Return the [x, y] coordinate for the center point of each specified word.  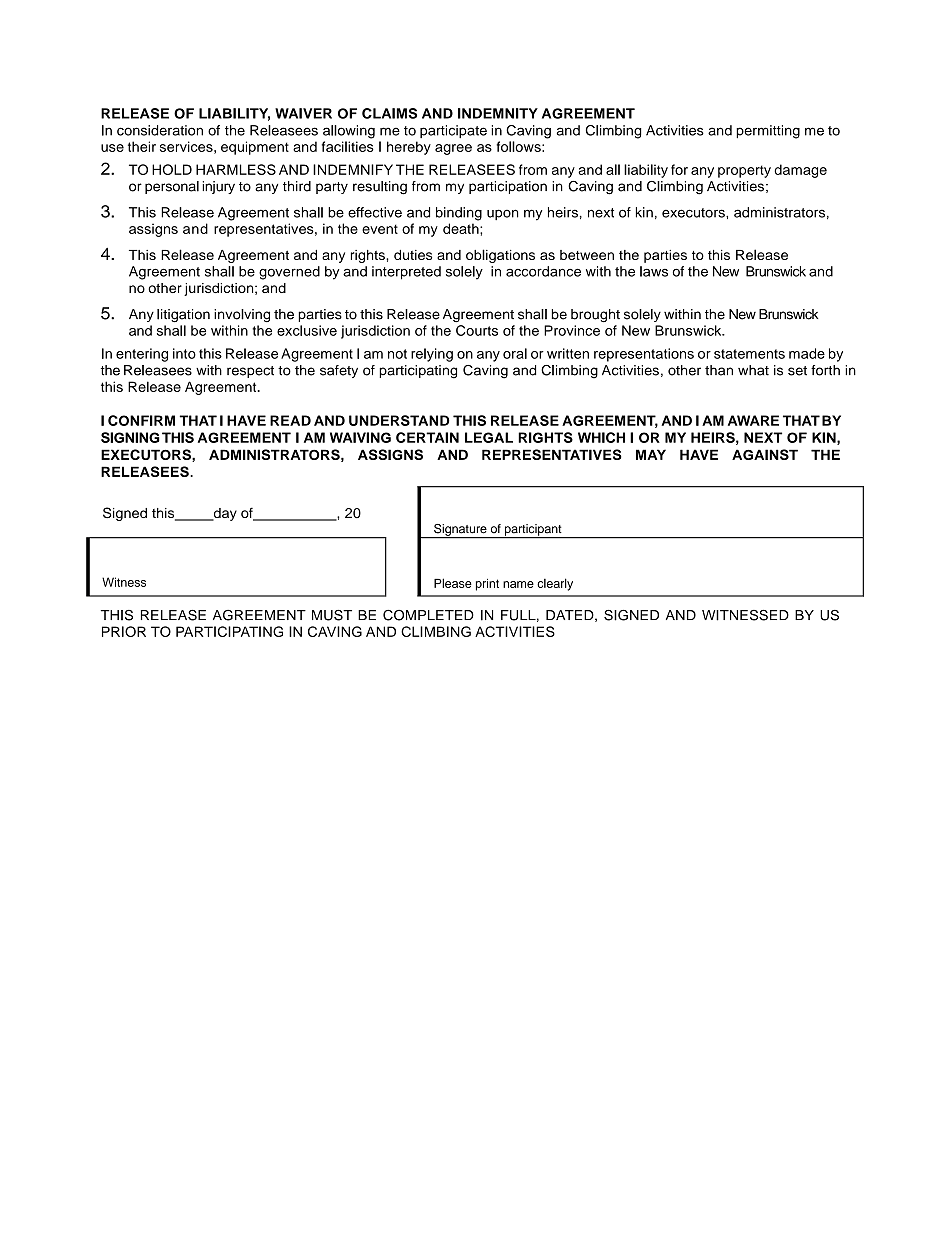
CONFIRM [141, 420]
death [462, 228]
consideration [160, 130]
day [224, 514]
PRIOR [124, 631]
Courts [477, 330]
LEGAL [489, 437]
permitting [768, 132]
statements [749, 354]
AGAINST [765, 454]
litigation [183, 315]
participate [453, 131]
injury [218, 187]
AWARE [753, 420]
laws [654, 271]
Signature [460, 531]
